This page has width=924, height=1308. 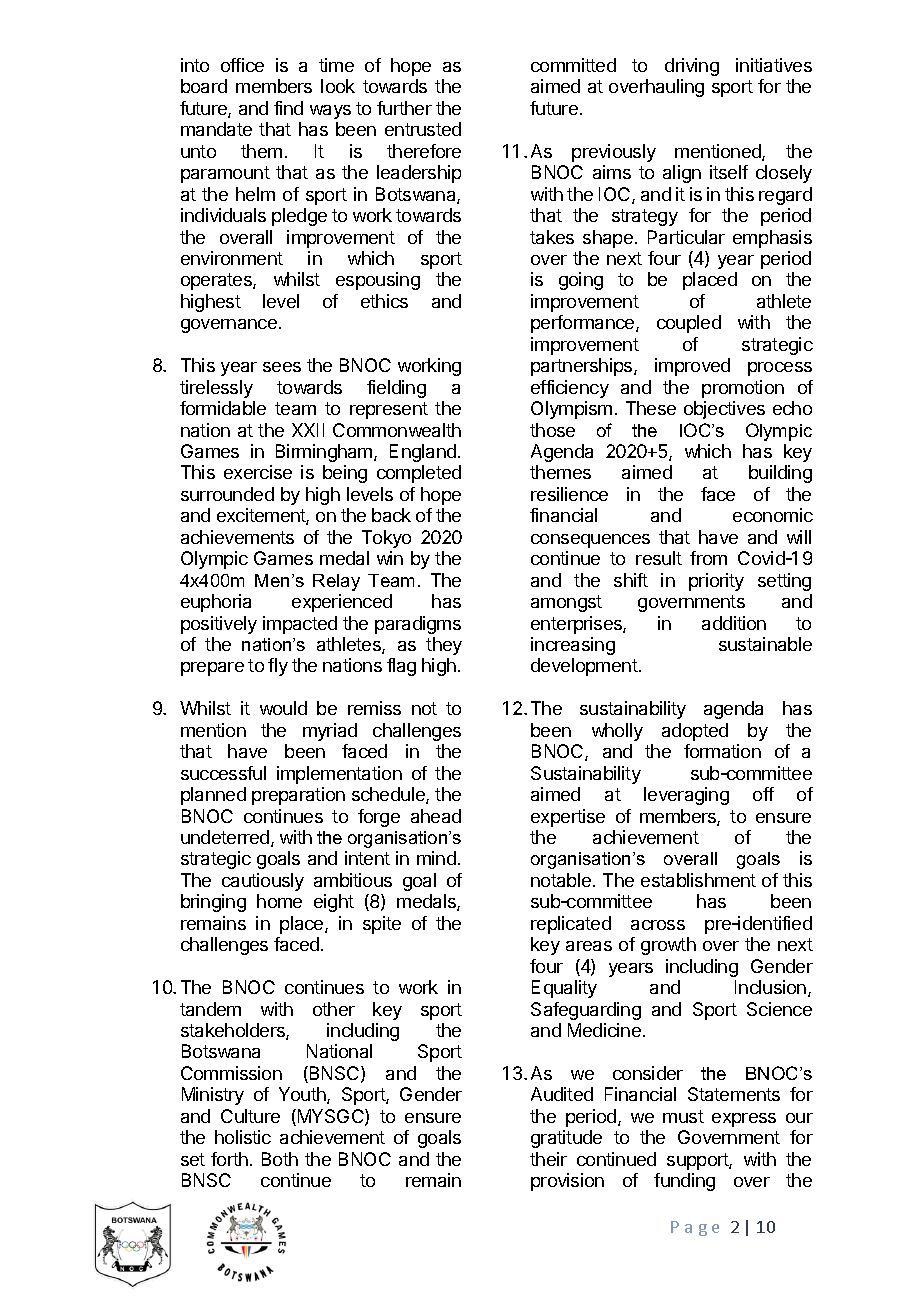 I want to click on entrusted, so click(x=423, y=129).
